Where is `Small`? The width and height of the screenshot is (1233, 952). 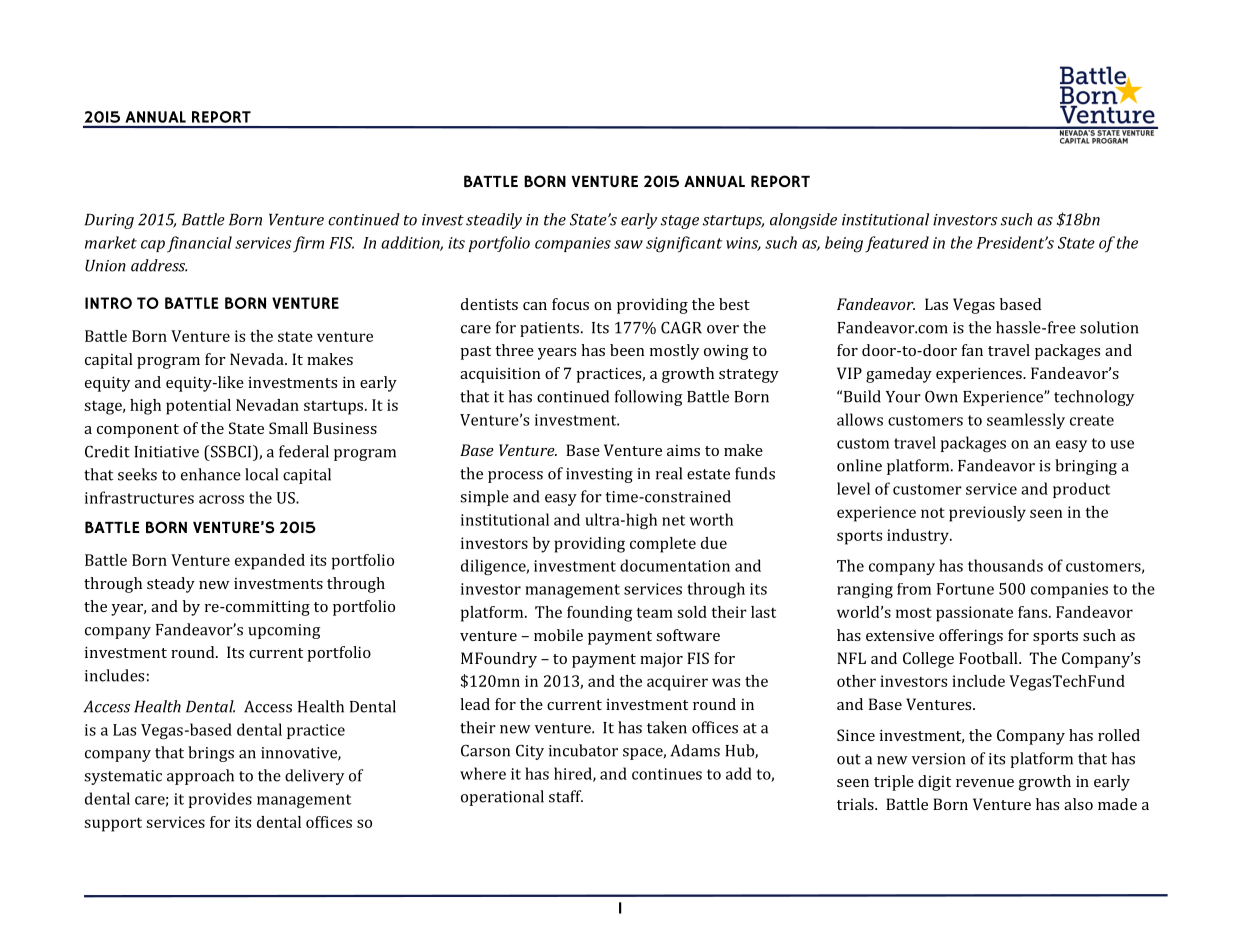
Small is located at coordinates (288, 428).
